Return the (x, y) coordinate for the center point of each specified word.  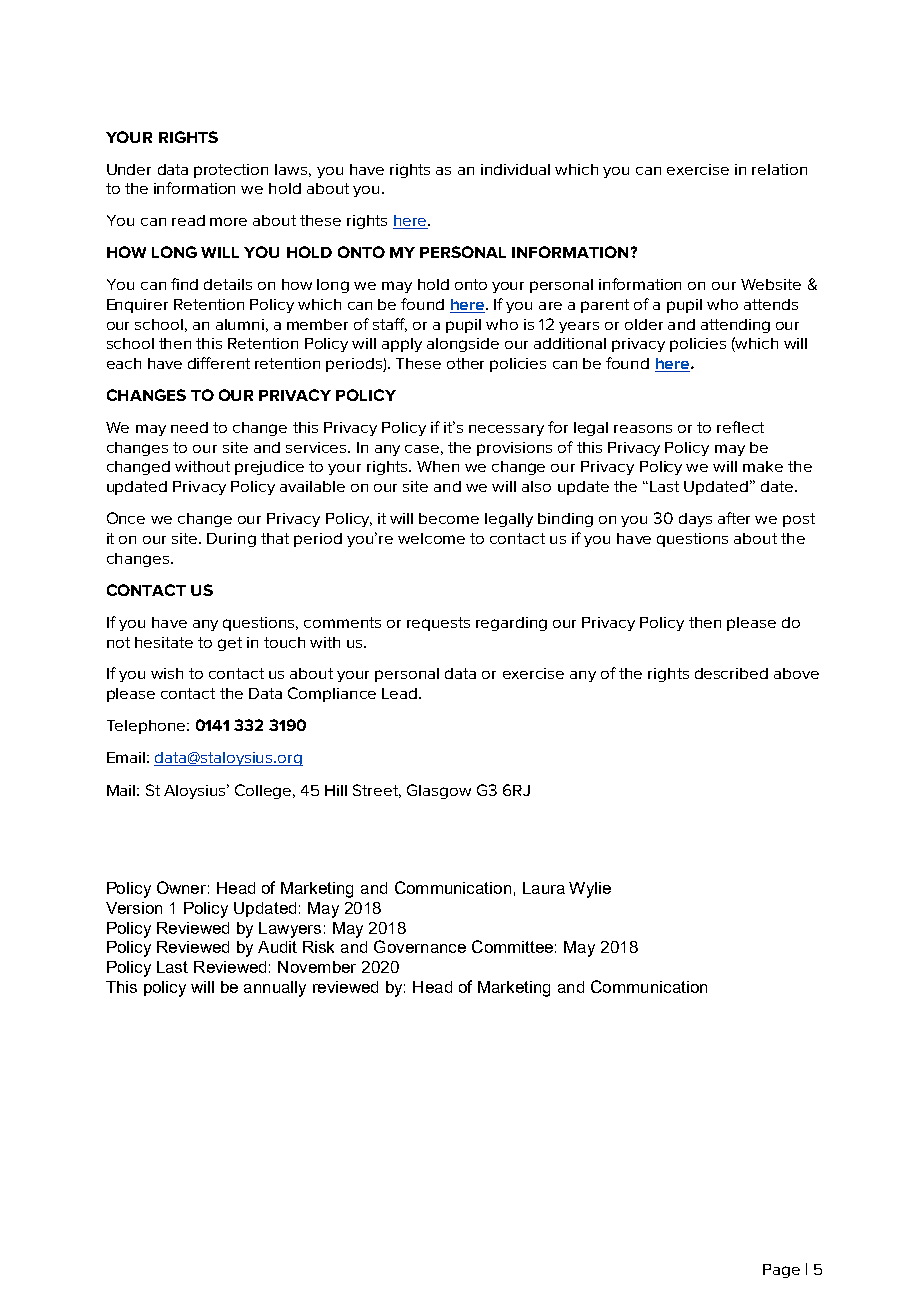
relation (779, 169)
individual (515, 169)
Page (781, 1271)
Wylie (590, 890)
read (188, 220)
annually (275, 989)
